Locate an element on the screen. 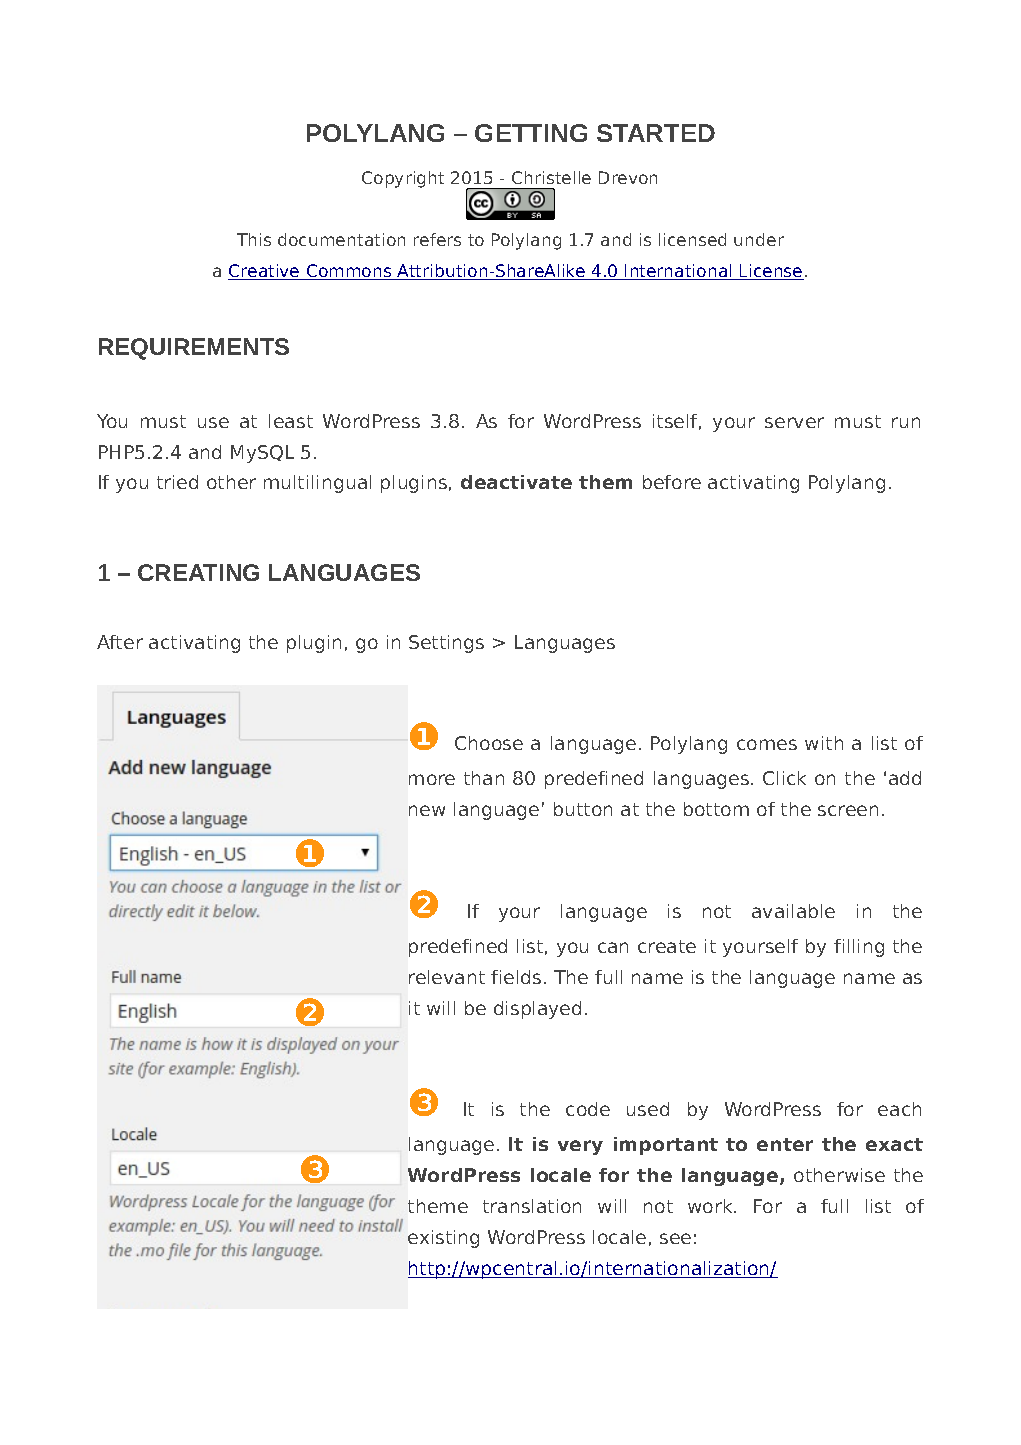  under is located at coordinates (759, 239).
